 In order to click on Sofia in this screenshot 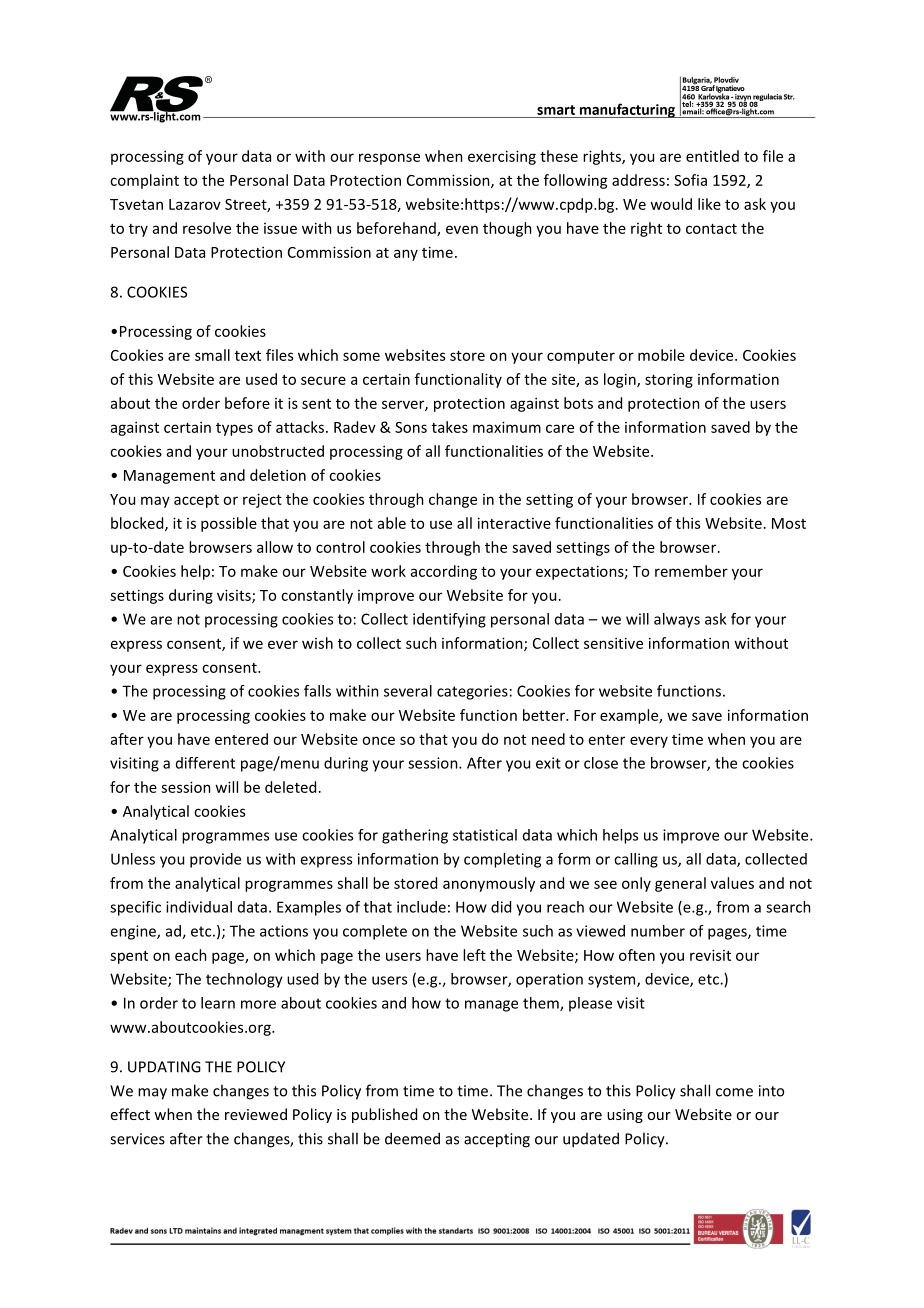, I will do `click(690, 180)`.
